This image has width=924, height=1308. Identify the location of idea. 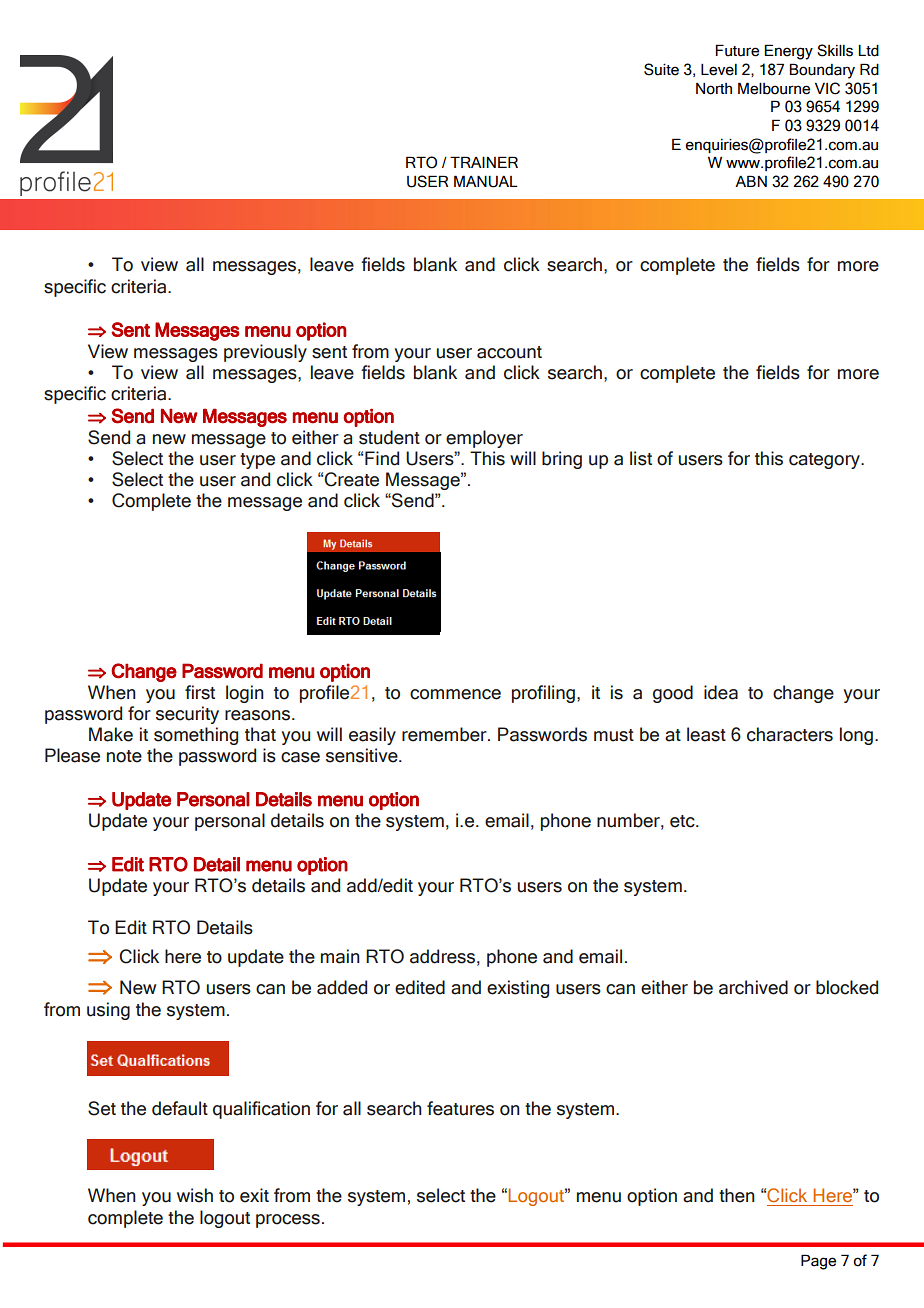
(721, 692).
